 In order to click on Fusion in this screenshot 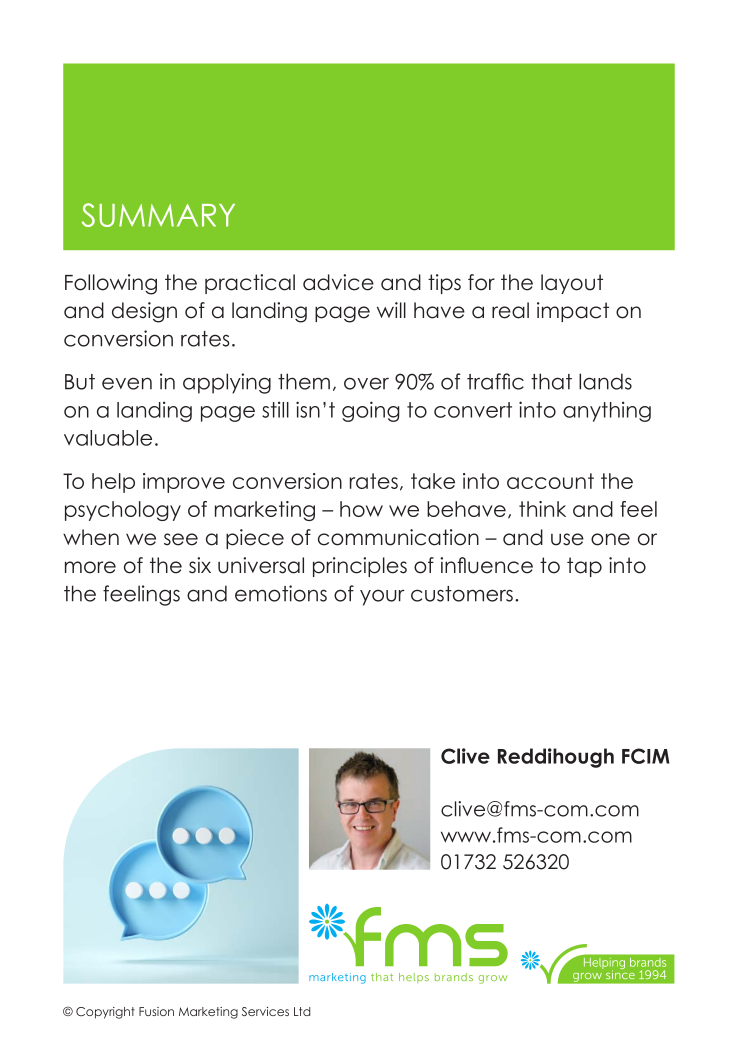, I will do `click(156, 1011)`.
